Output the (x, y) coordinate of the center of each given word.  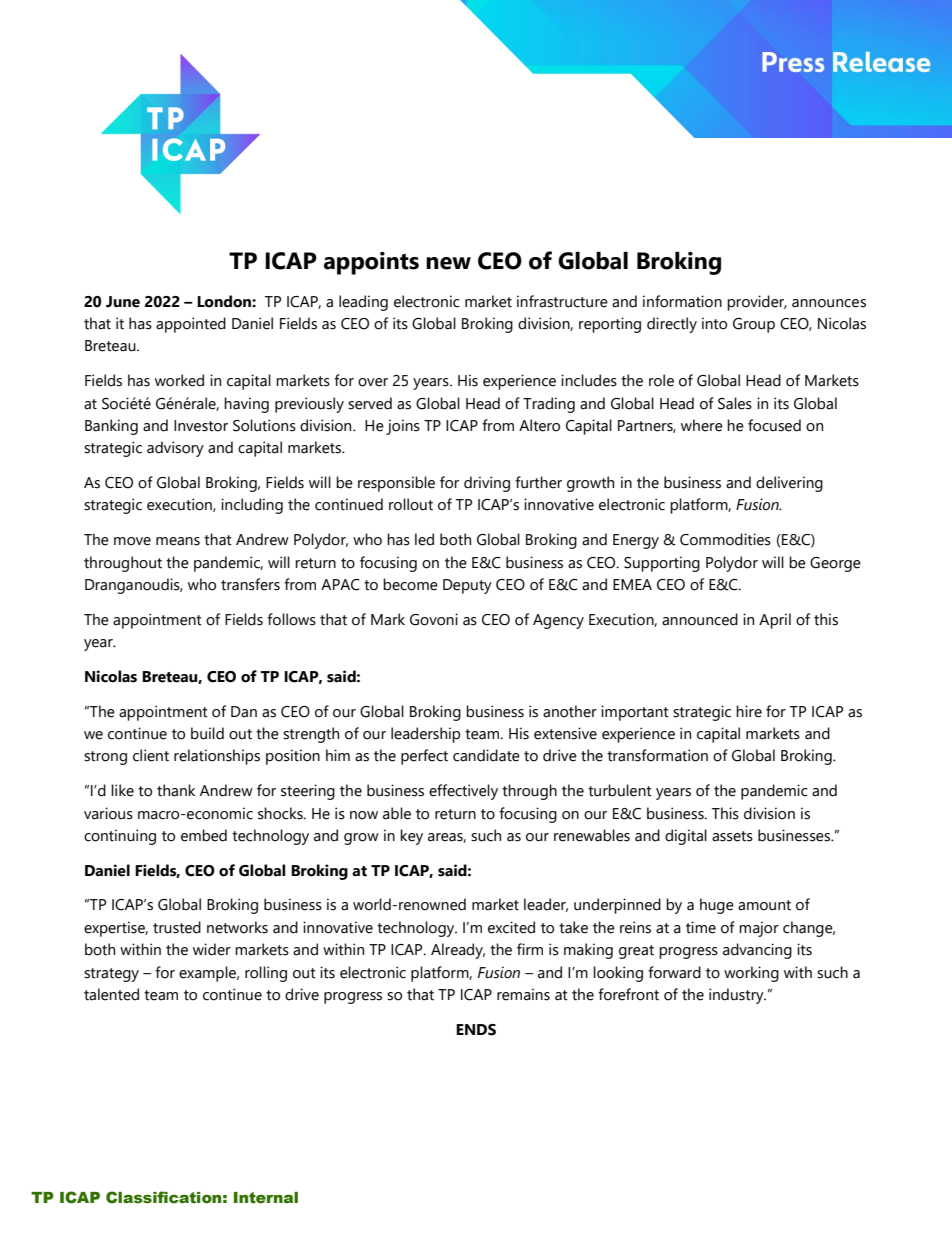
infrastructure (562, 301)
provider (757, 303)
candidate (486, 755)
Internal (266, 1198)
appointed (191, 325)
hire (749, 711)
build (207, 733)
